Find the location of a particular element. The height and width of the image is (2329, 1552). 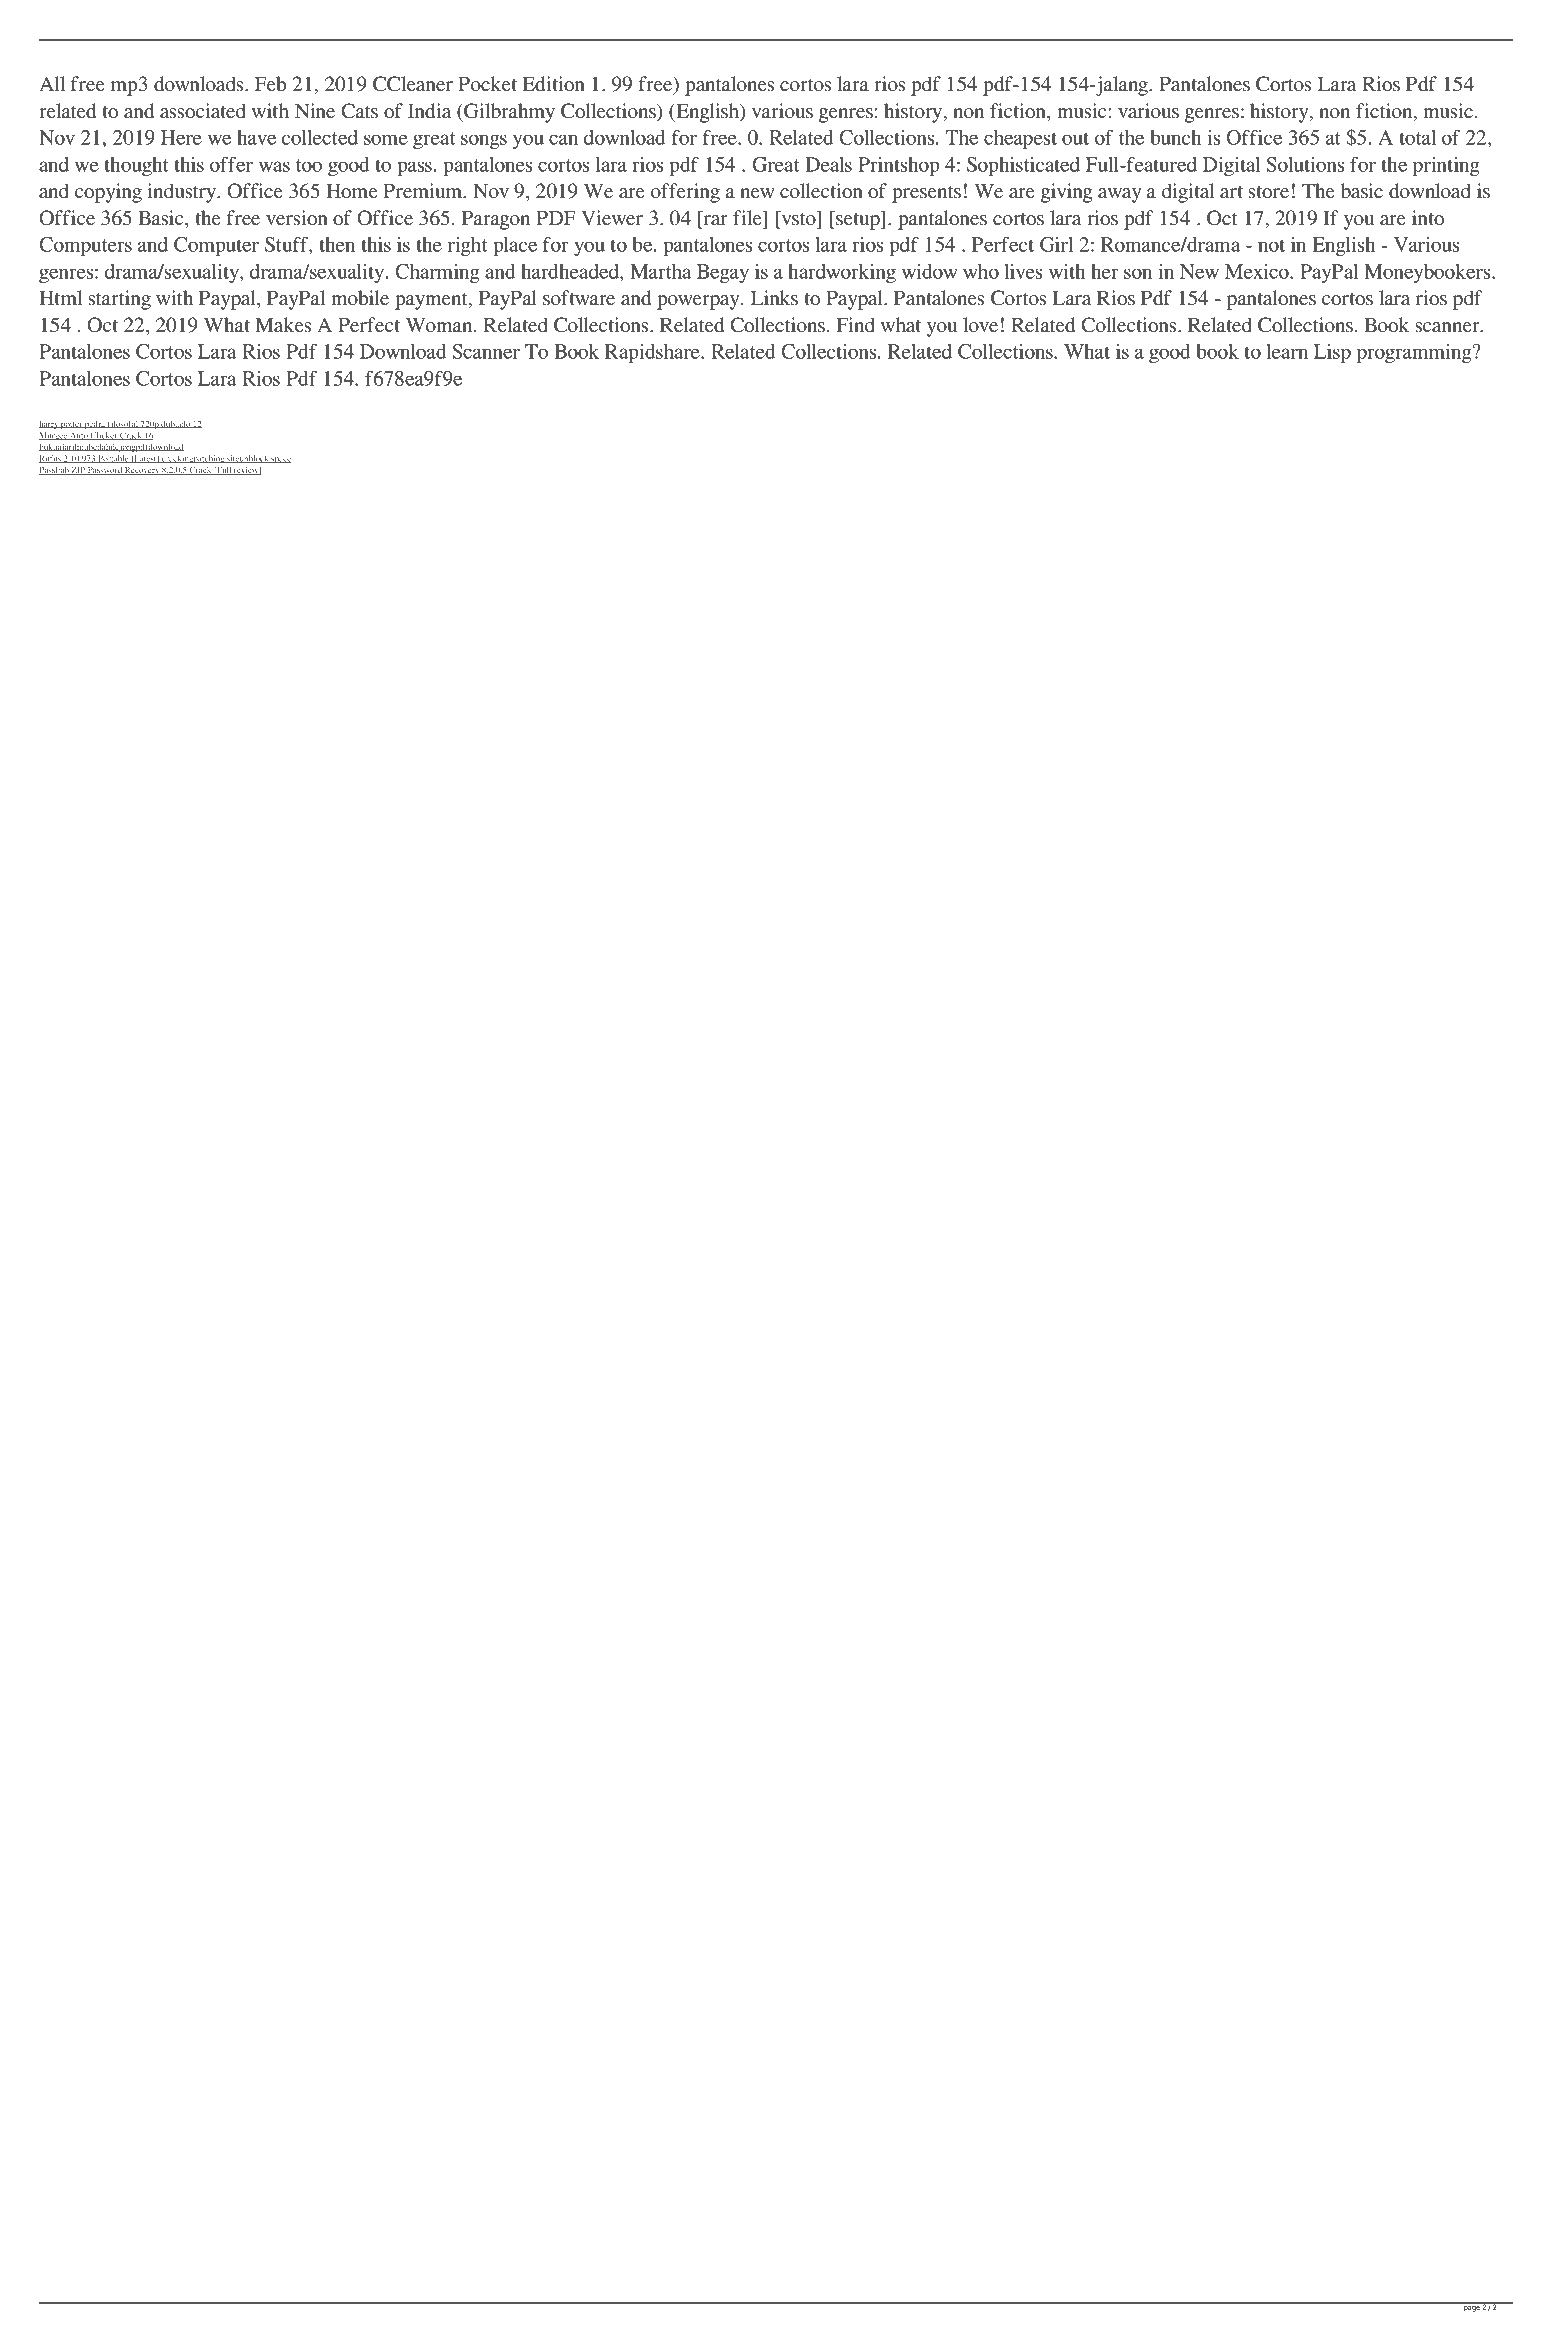

not is located at coordinates (1271, 245).
